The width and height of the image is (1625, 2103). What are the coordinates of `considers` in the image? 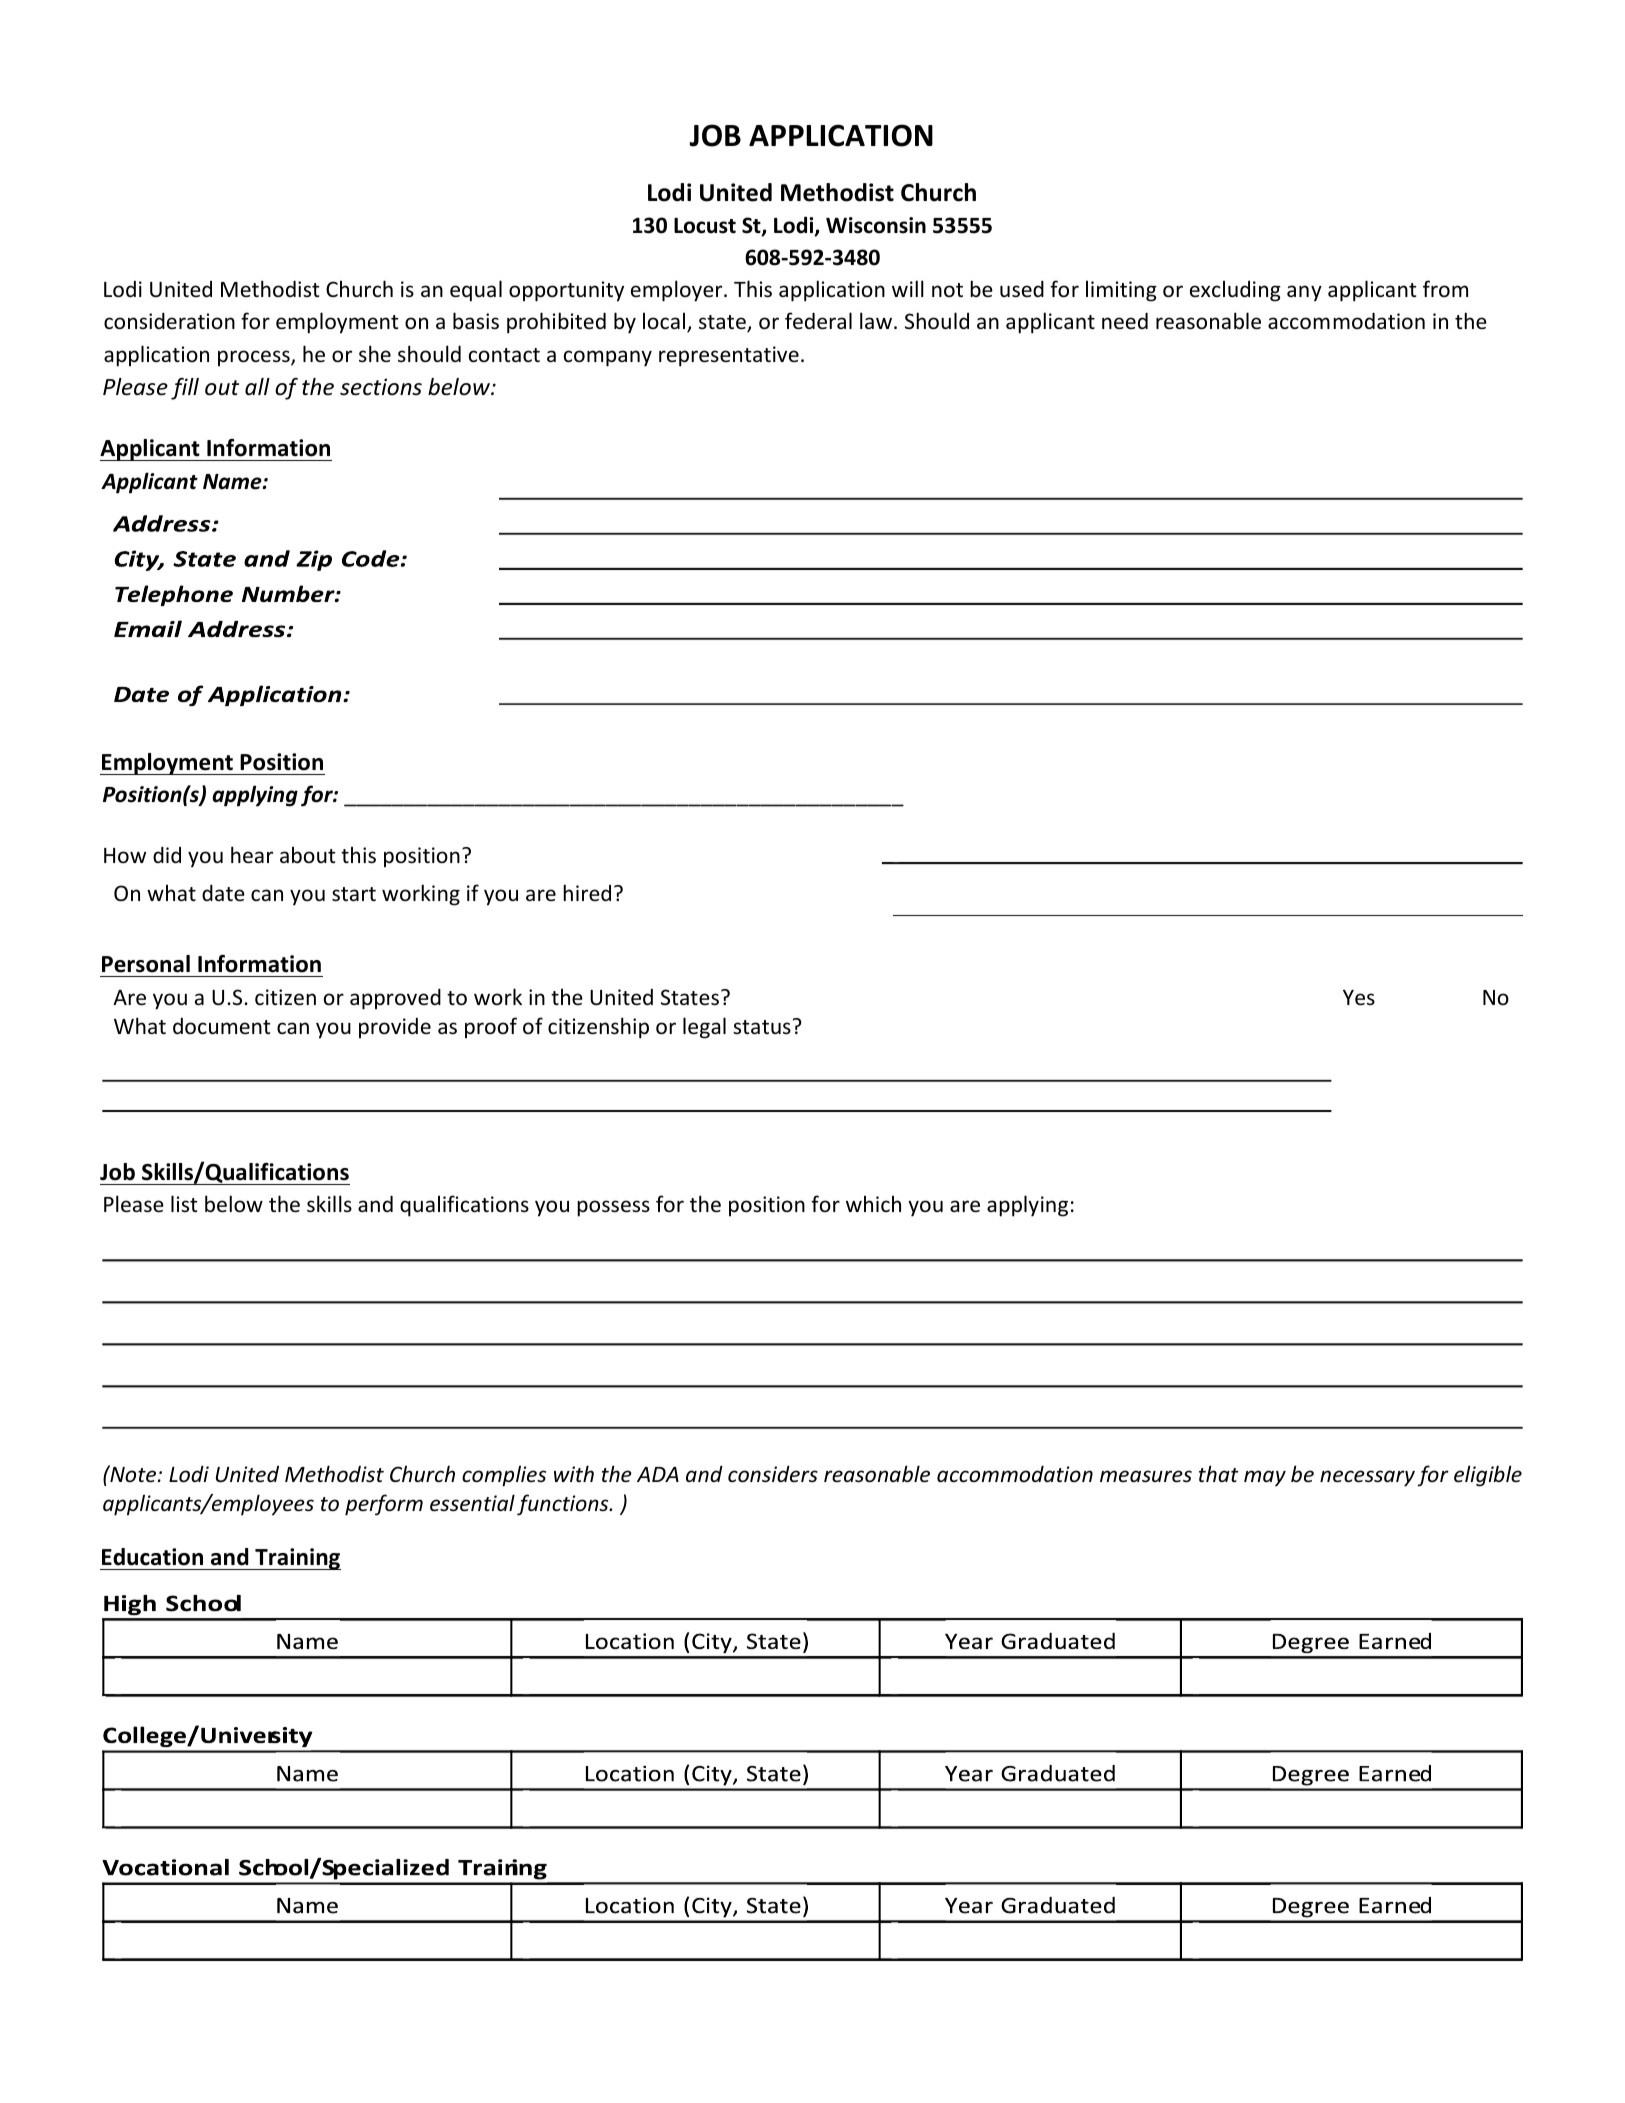 It's located at (773, 1474).
